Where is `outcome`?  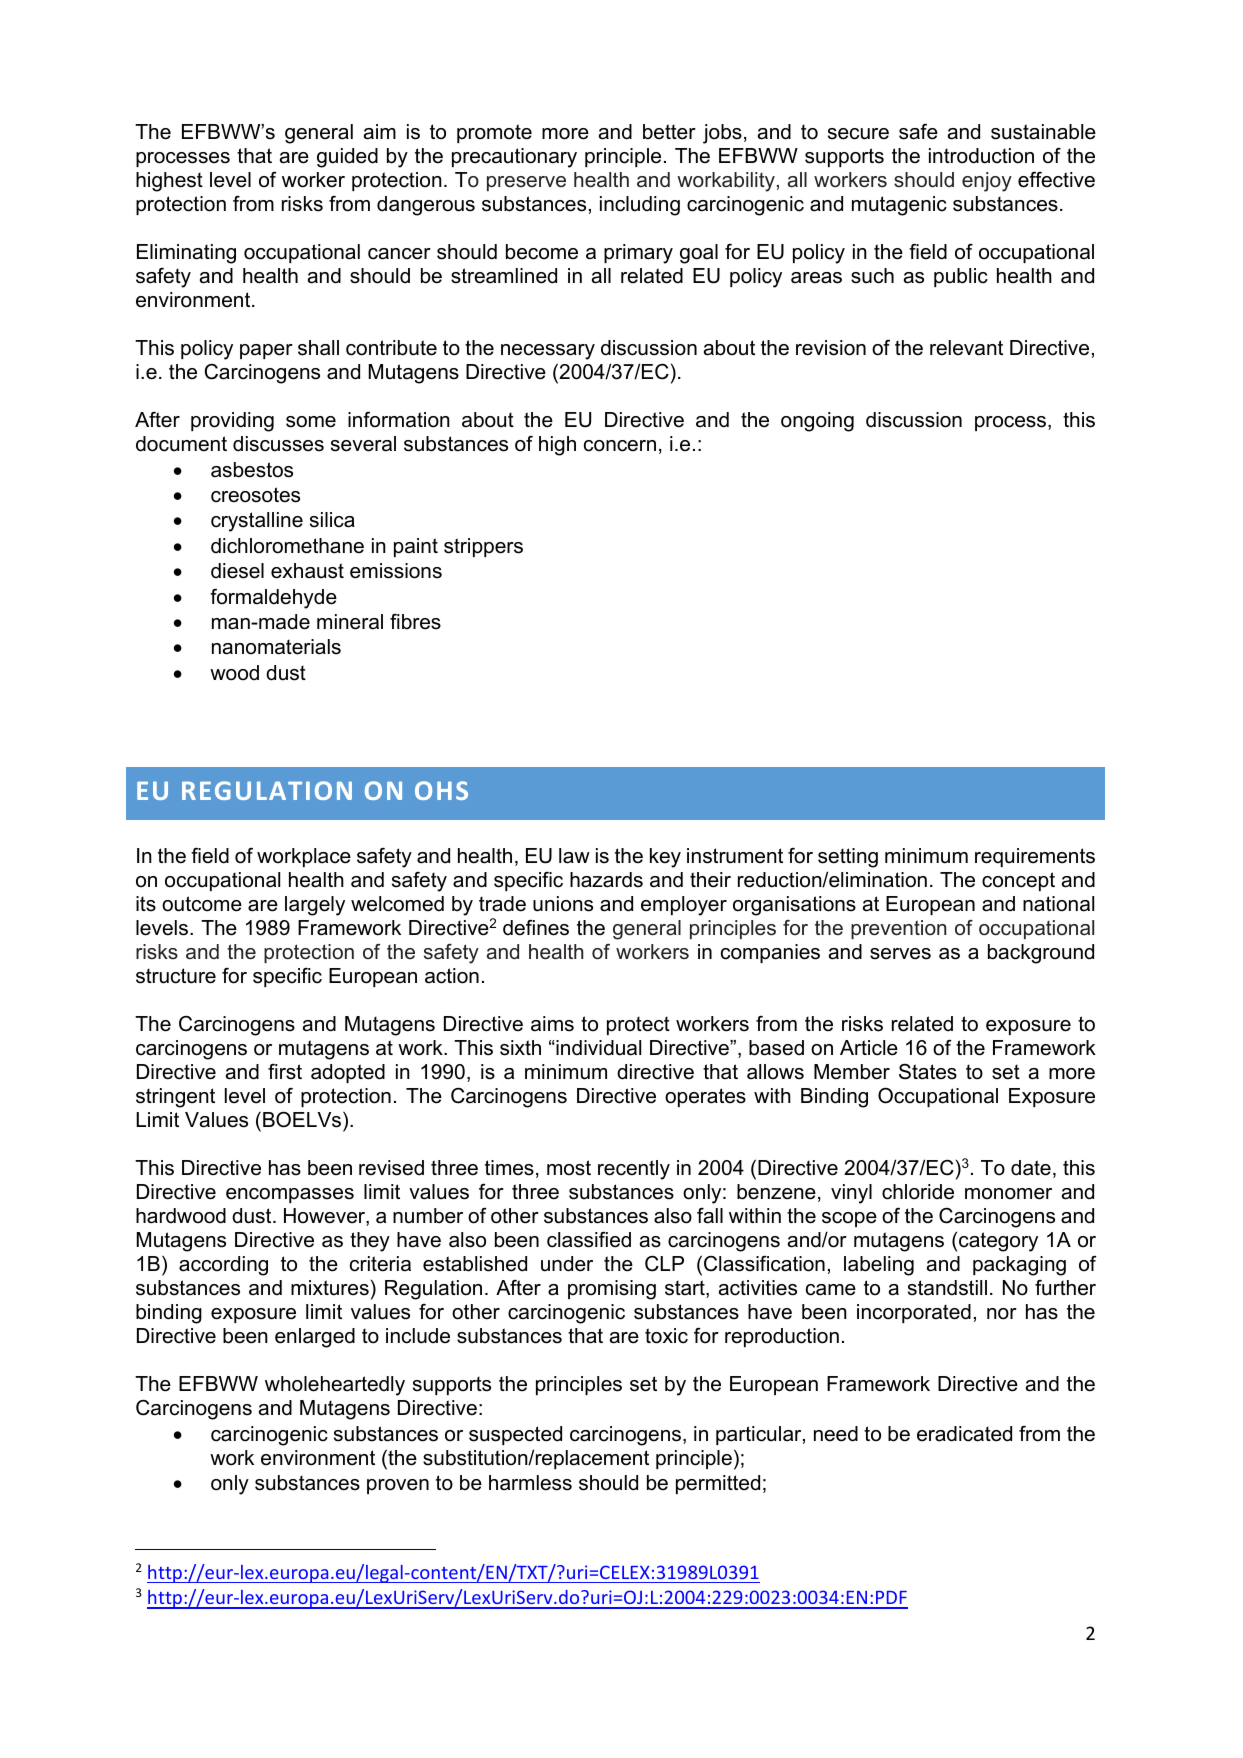
outcome is located at coordinates (202, 904).
